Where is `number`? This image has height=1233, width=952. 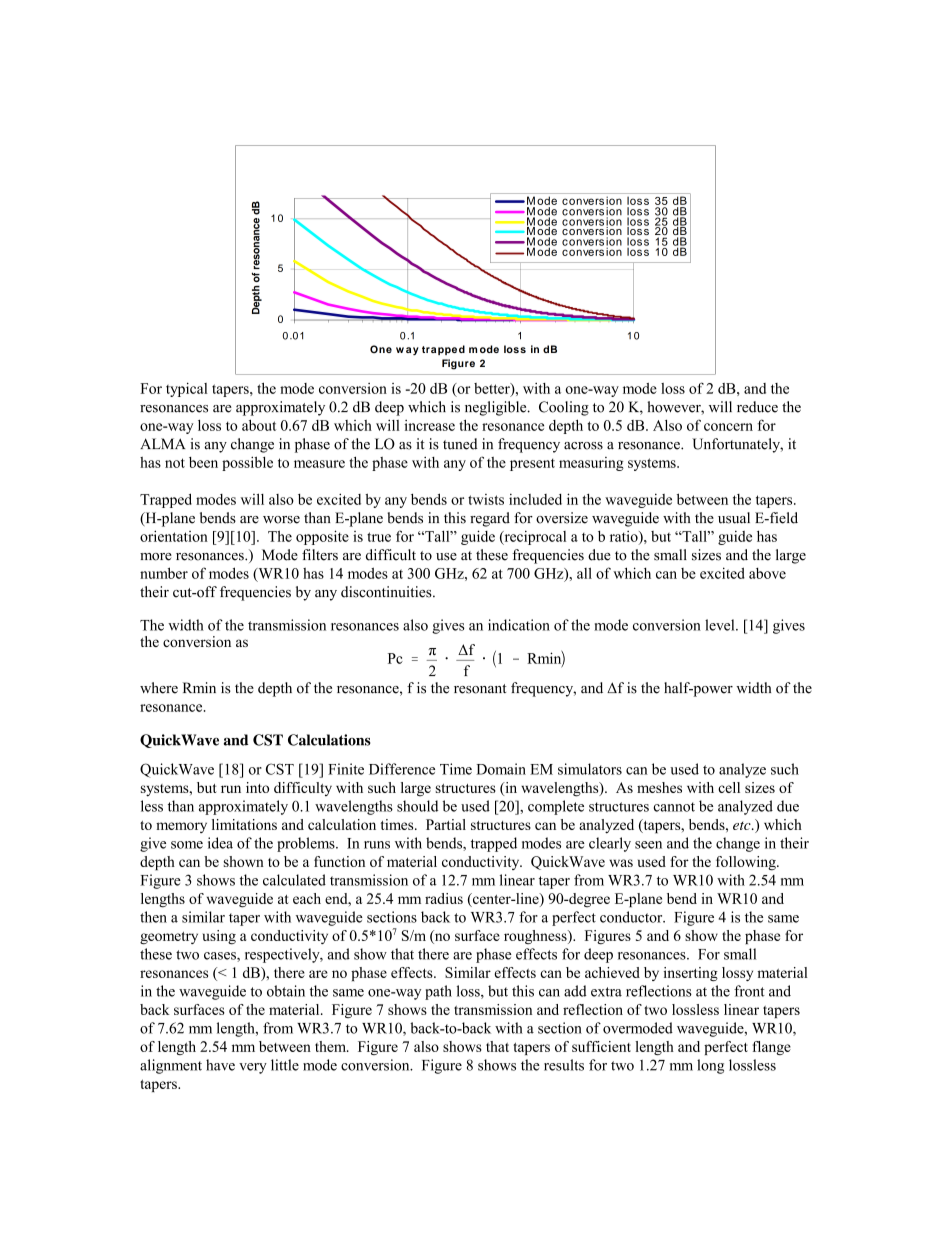
number is located at coordinates (164, 573).
